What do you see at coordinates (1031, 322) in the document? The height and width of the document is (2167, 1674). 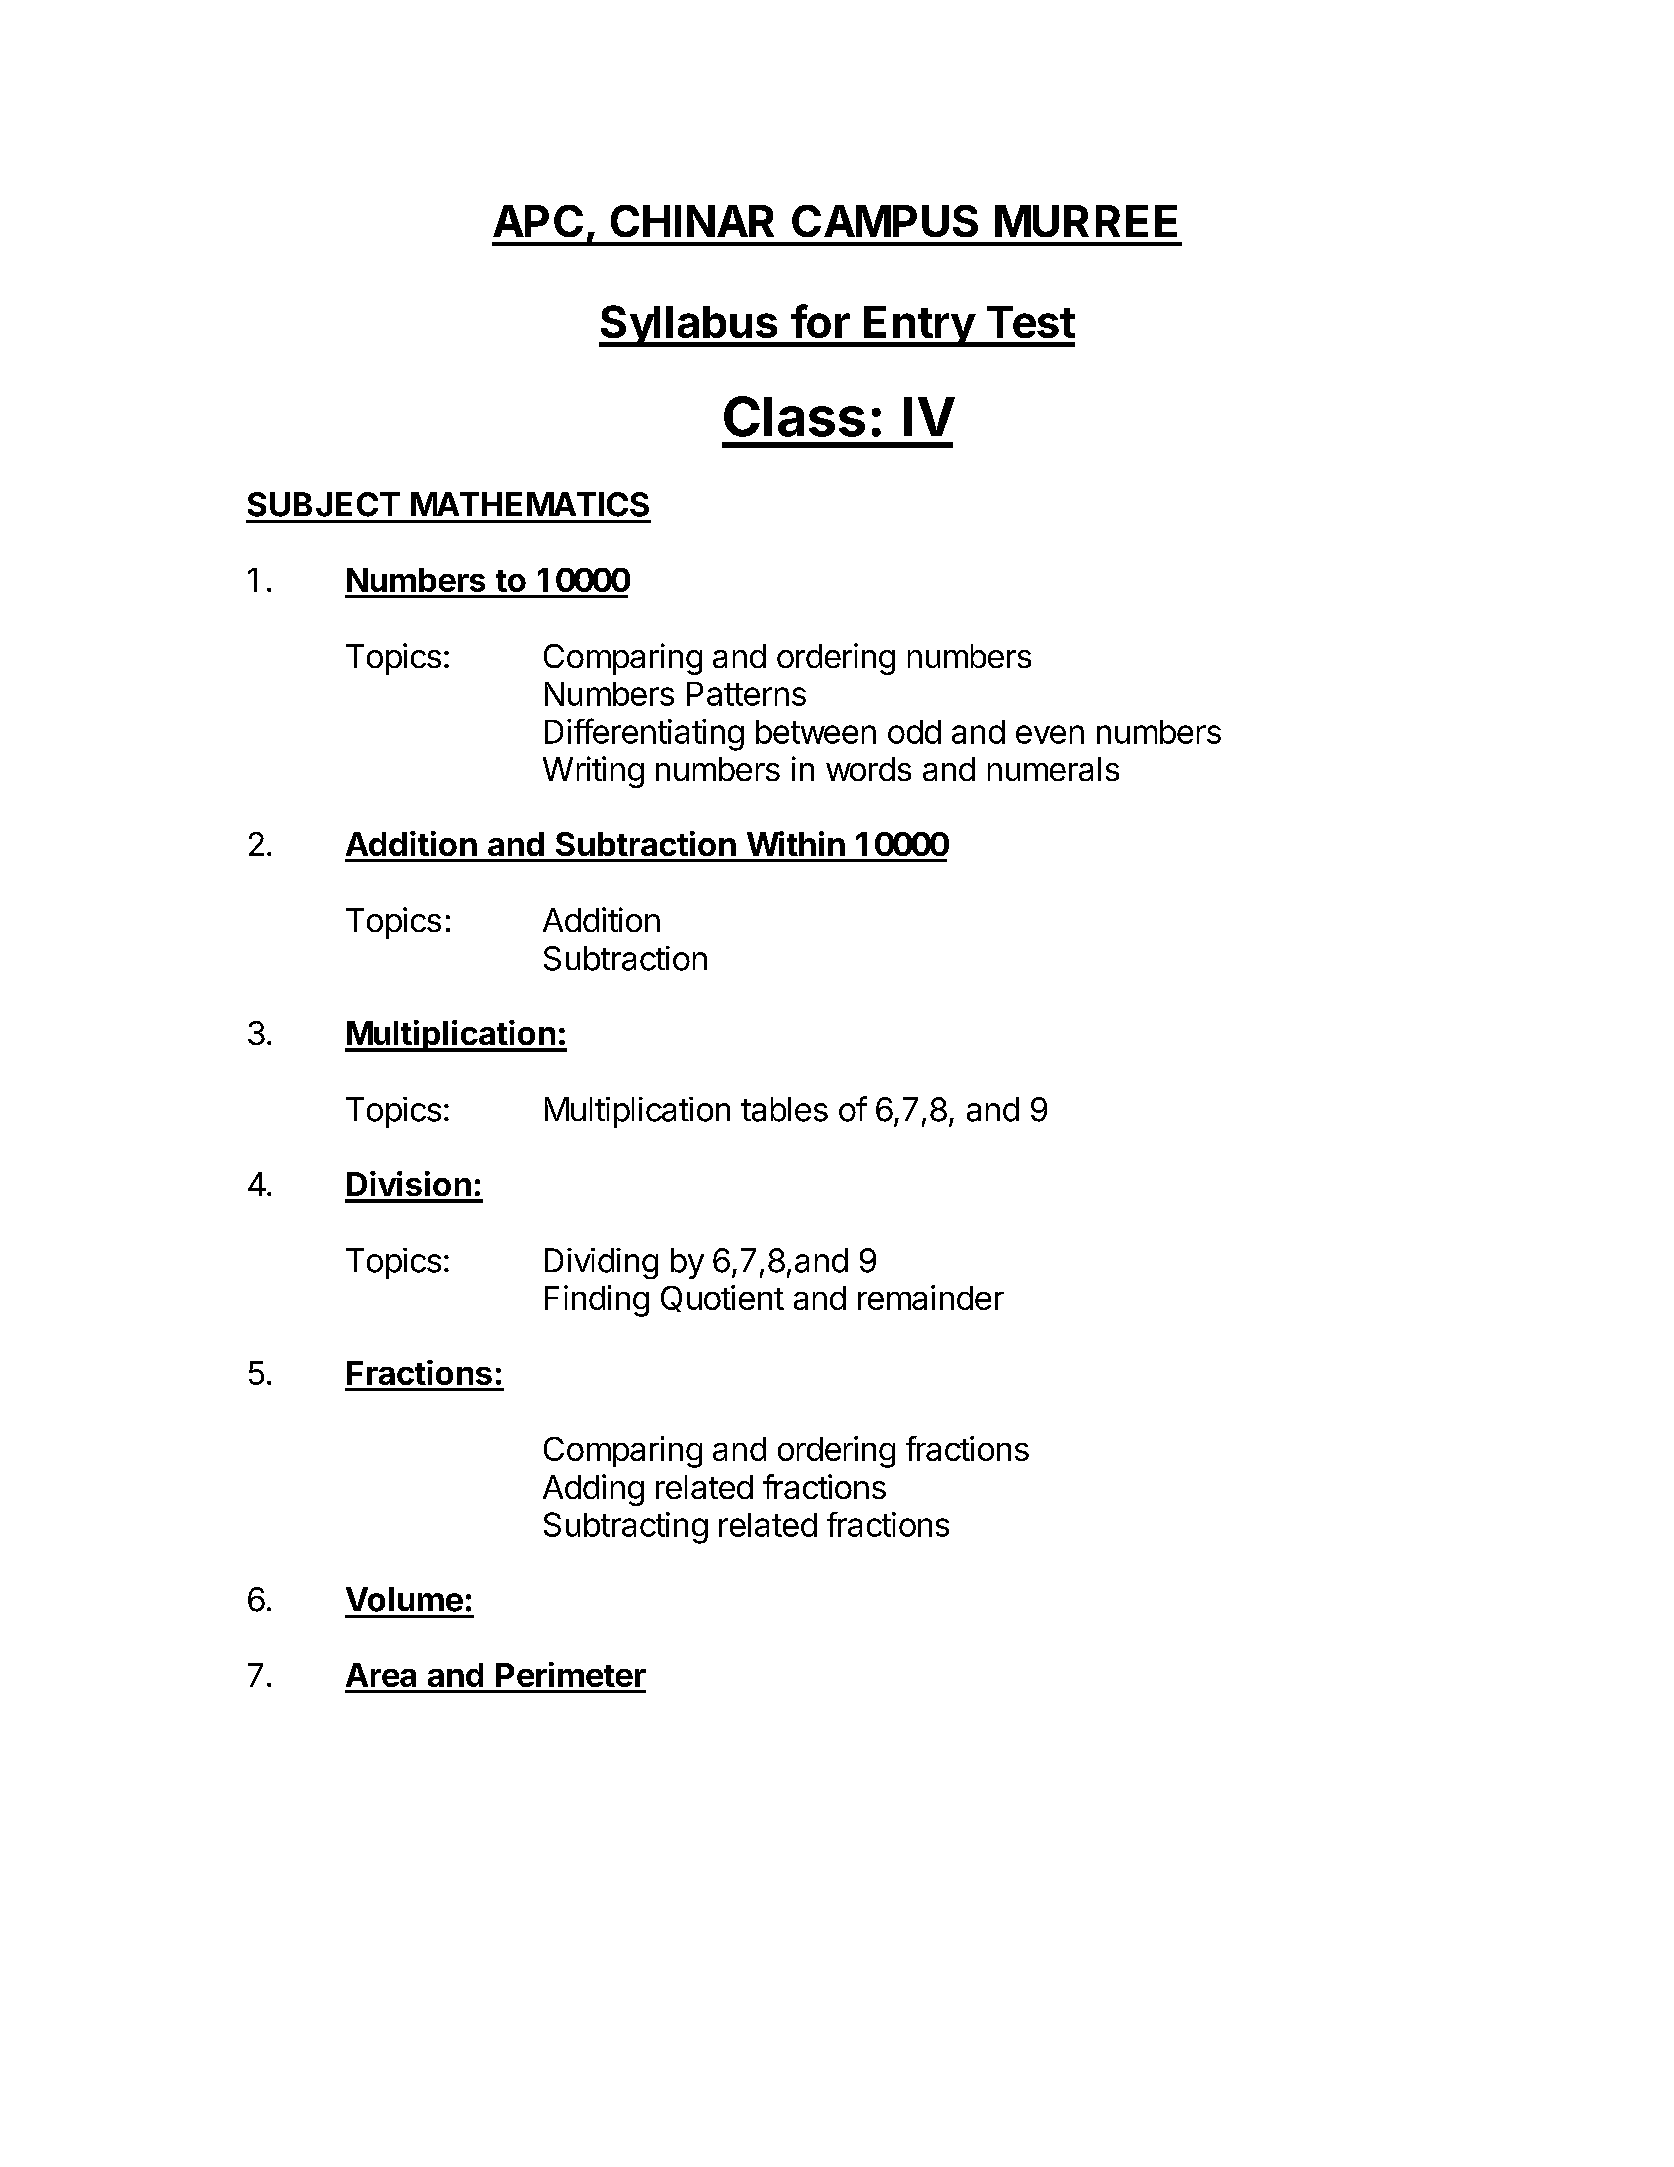 I see `Test` at bounding box center [1031, 322].
